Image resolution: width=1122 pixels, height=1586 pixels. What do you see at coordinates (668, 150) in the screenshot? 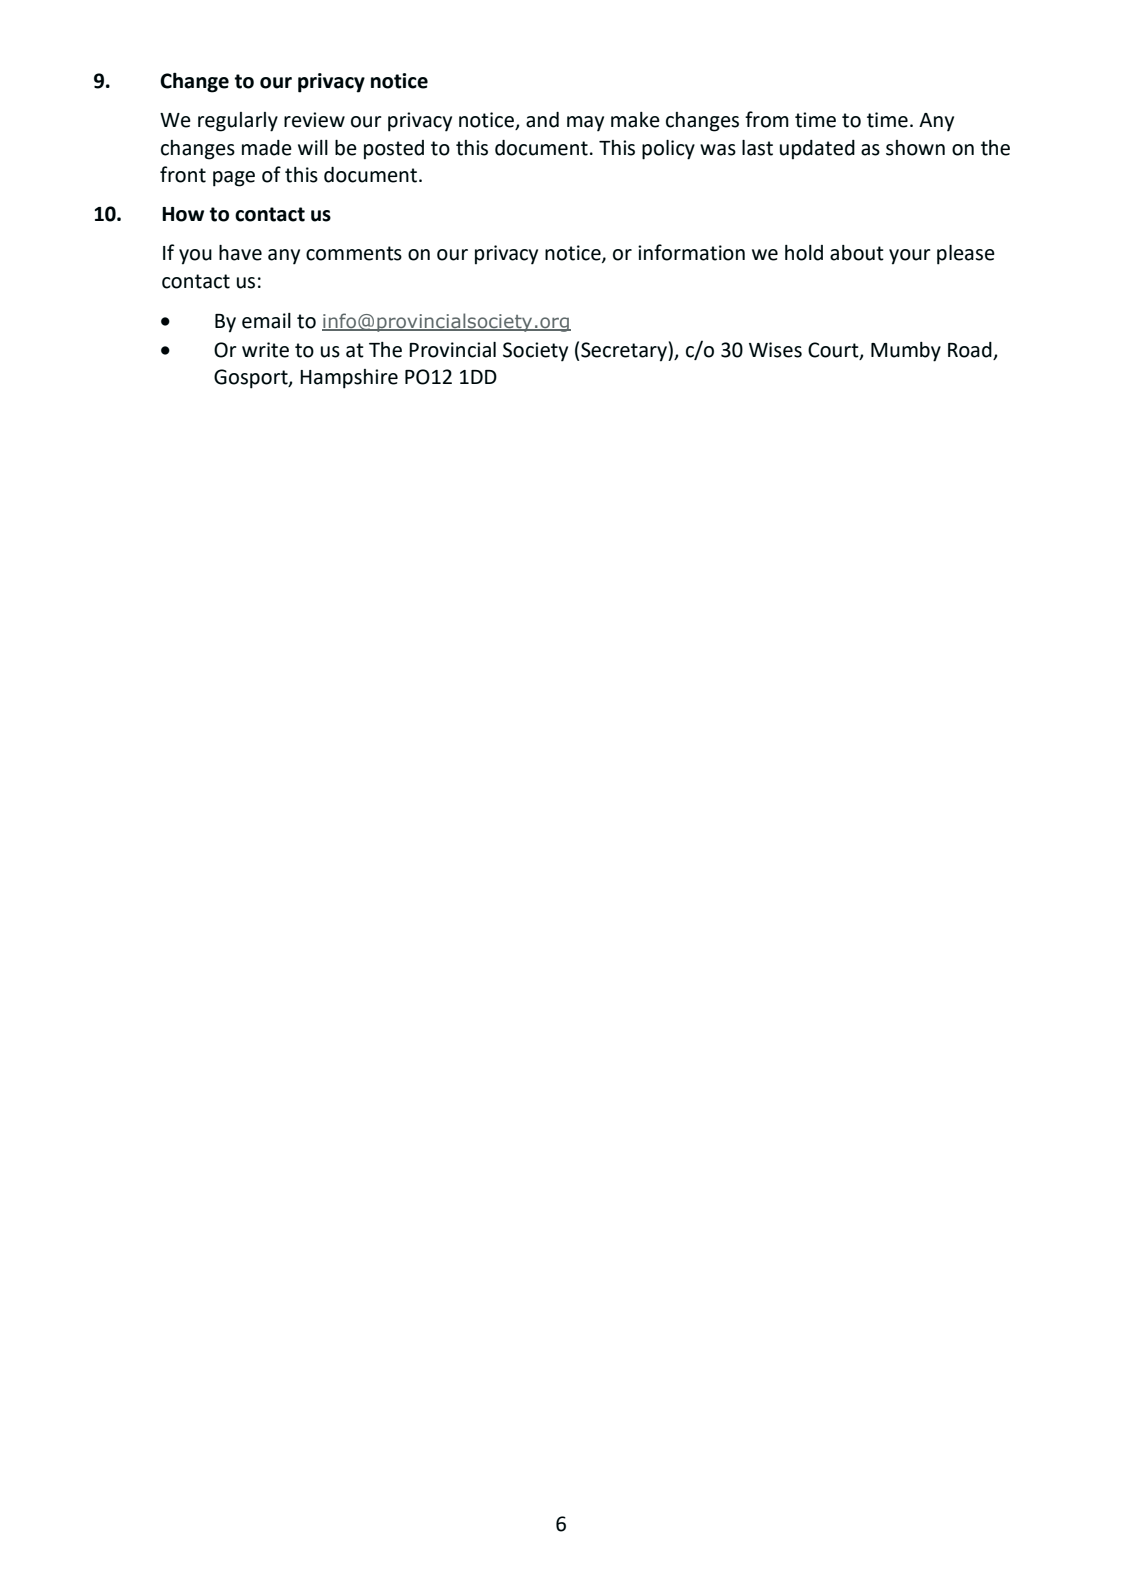
I see `policy` at bounding box center [668, 150].
